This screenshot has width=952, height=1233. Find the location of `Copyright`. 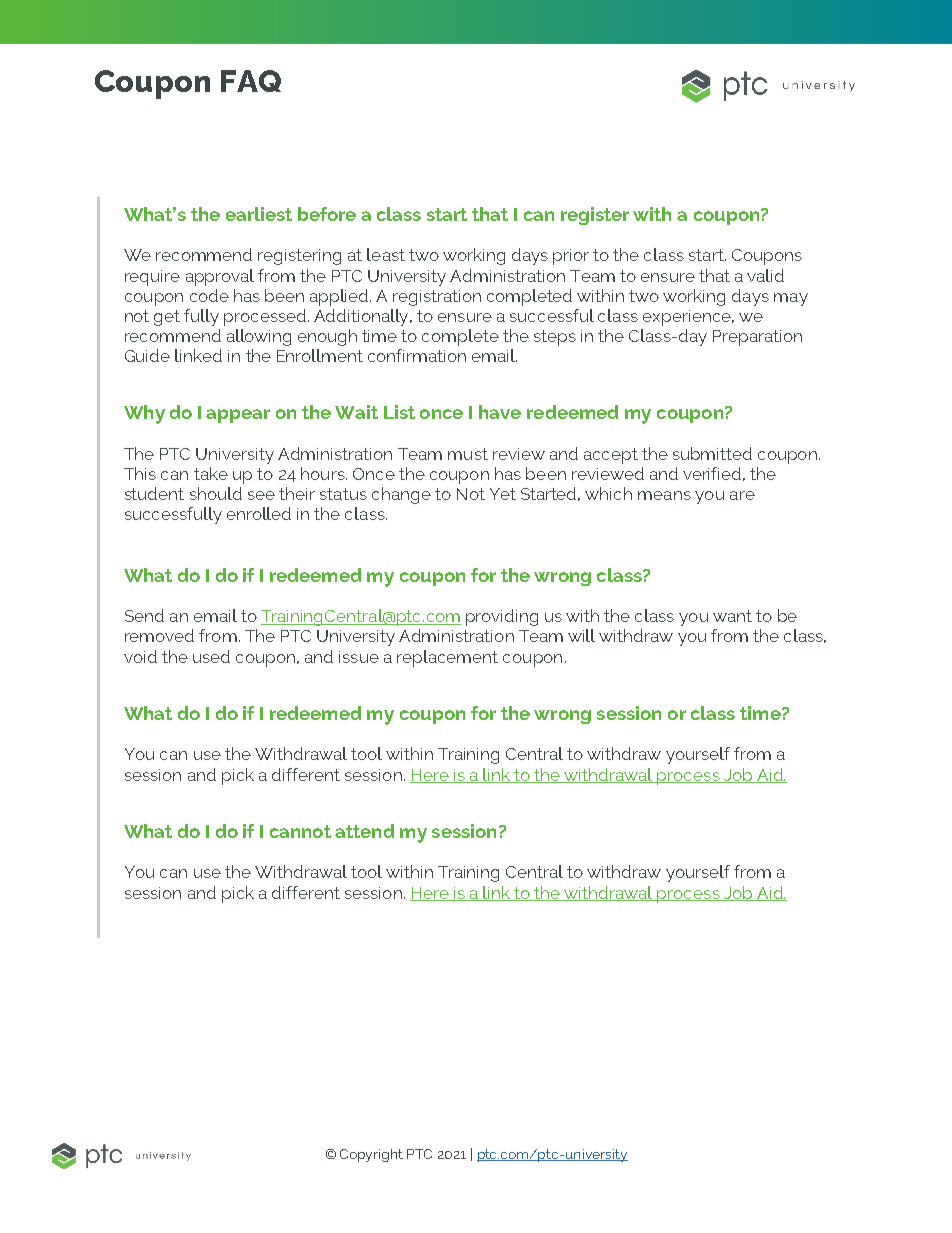

Copyright is located at coordinates (371, 1155).
